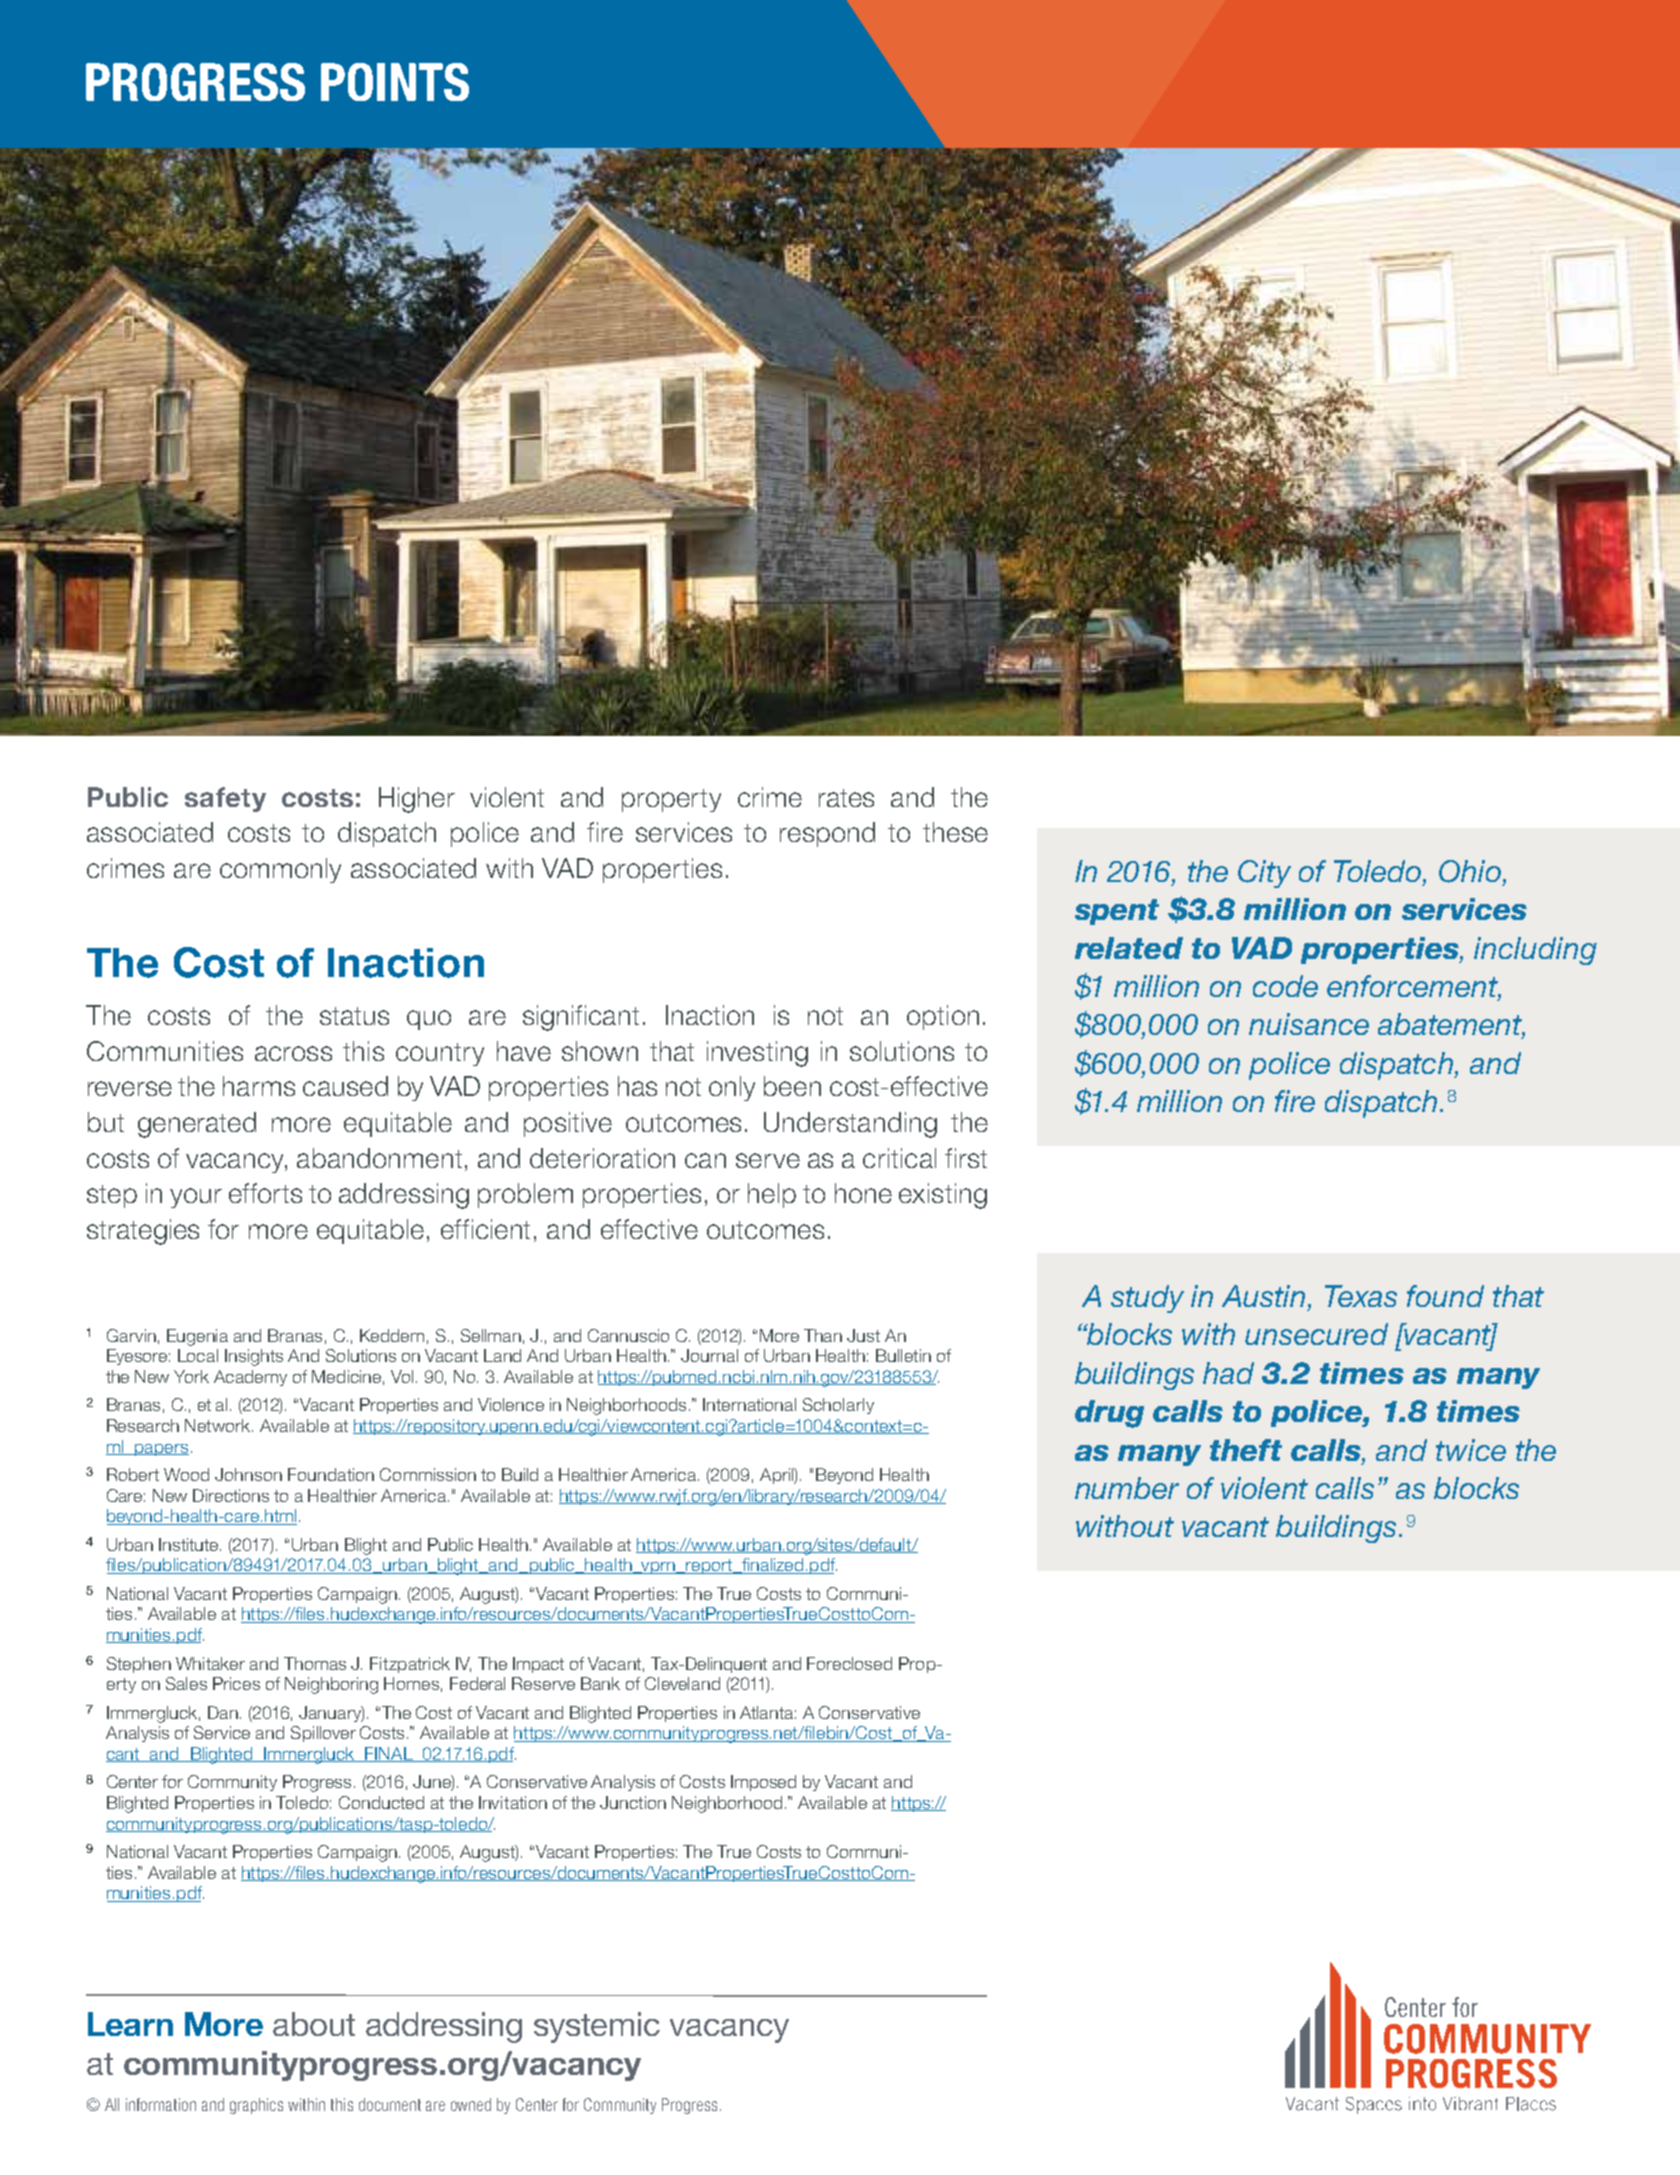 This screenshot has width=1680, height=2175. Describe the element at coordinates (1471, 1450) in the screenshot. I see `twice` at that location.
